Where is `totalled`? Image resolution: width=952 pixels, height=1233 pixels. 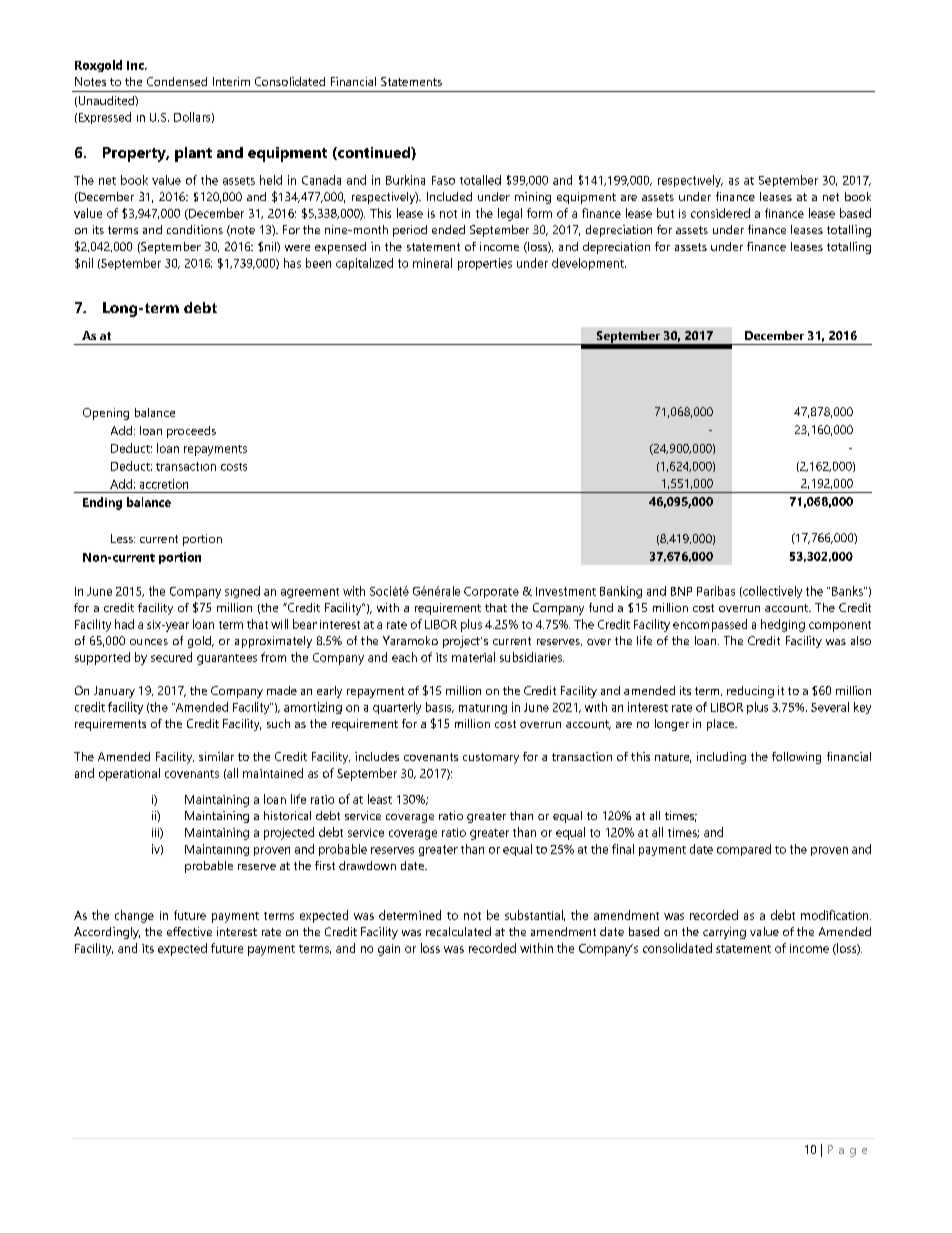
totalled is located at coordinates (480, 180).
